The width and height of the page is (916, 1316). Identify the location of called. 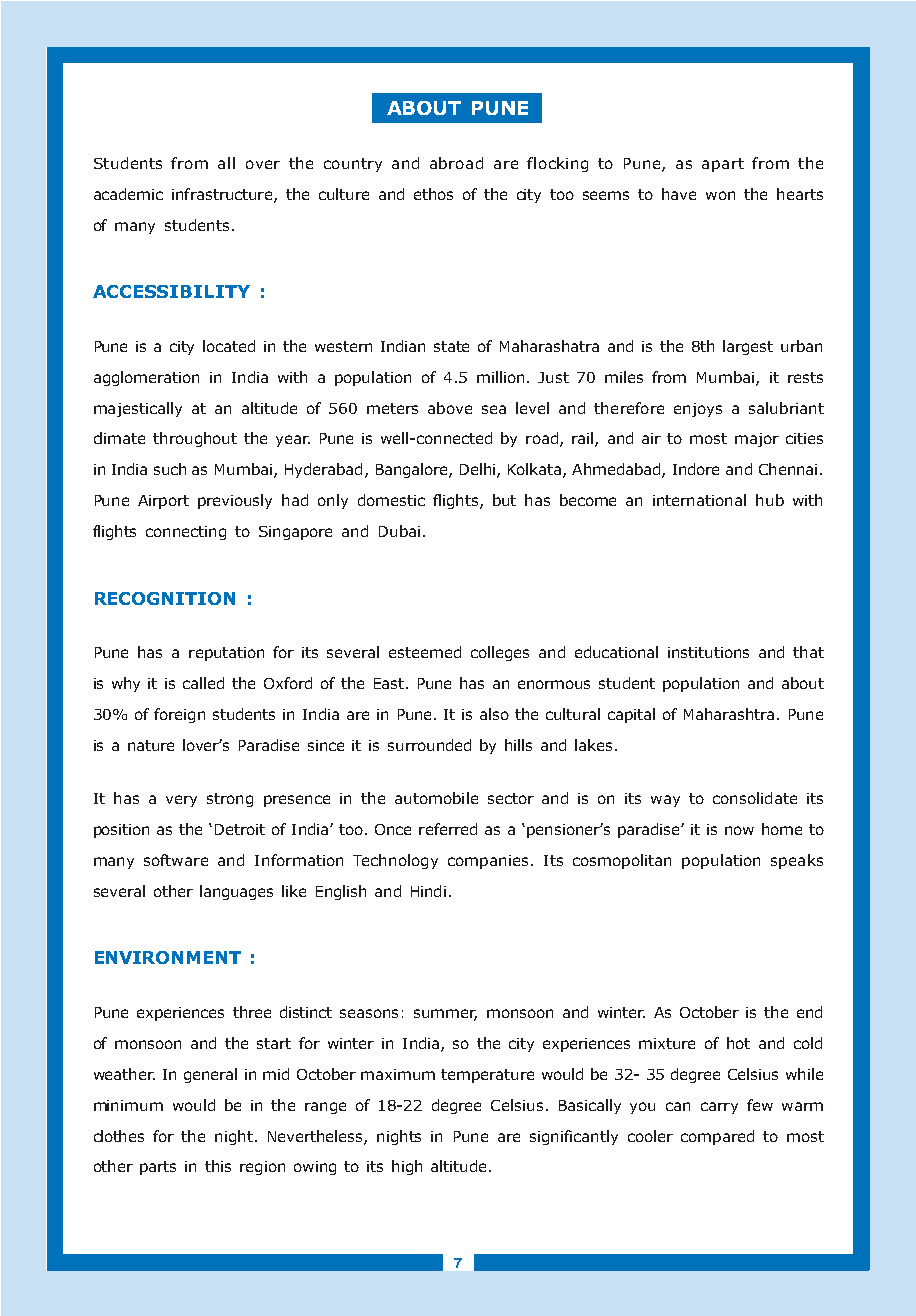
(203, 683).
